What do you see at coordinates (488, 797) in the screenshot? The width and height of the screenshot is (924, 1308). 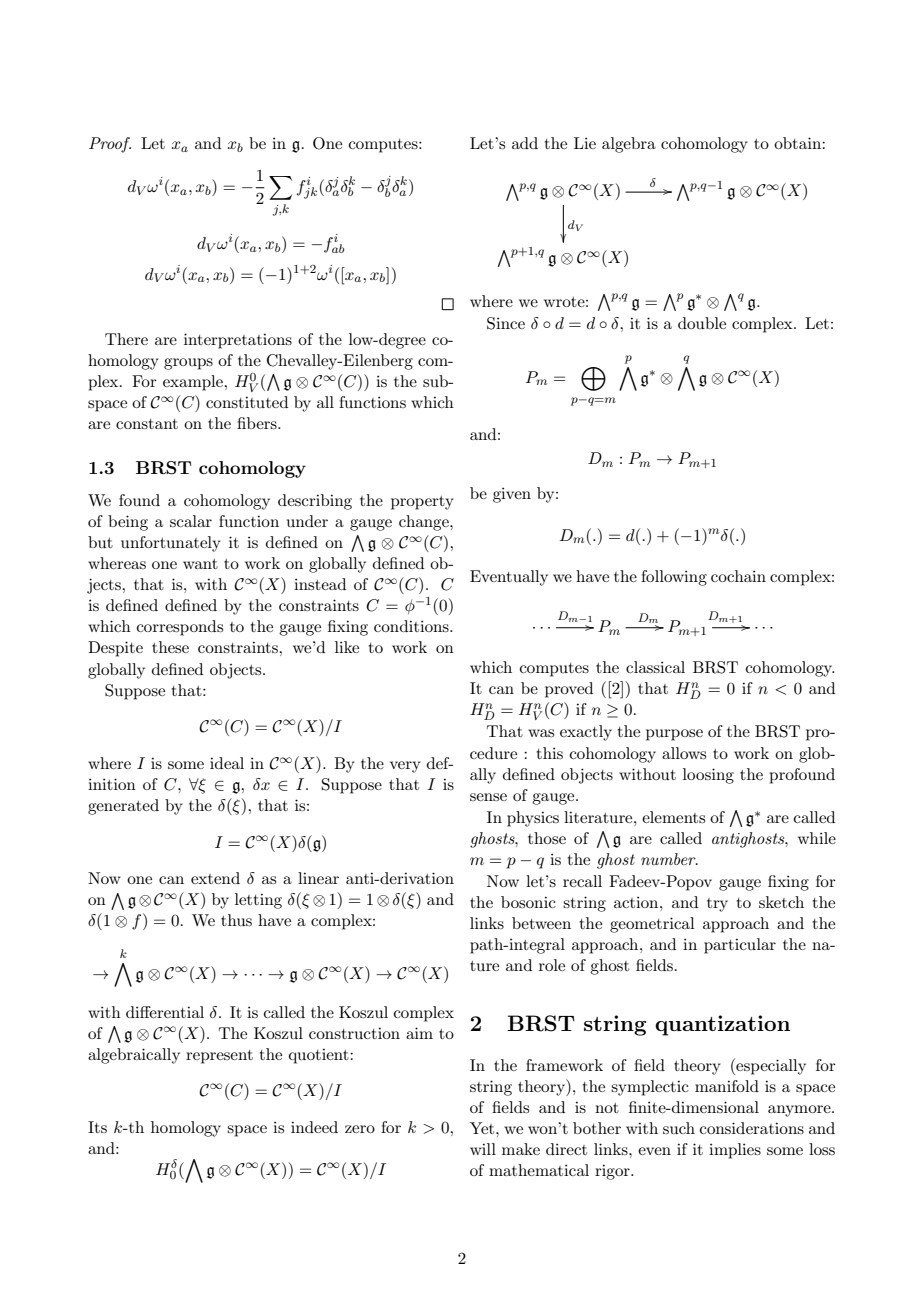 I see `sense` at bounding box center [488, 797].
